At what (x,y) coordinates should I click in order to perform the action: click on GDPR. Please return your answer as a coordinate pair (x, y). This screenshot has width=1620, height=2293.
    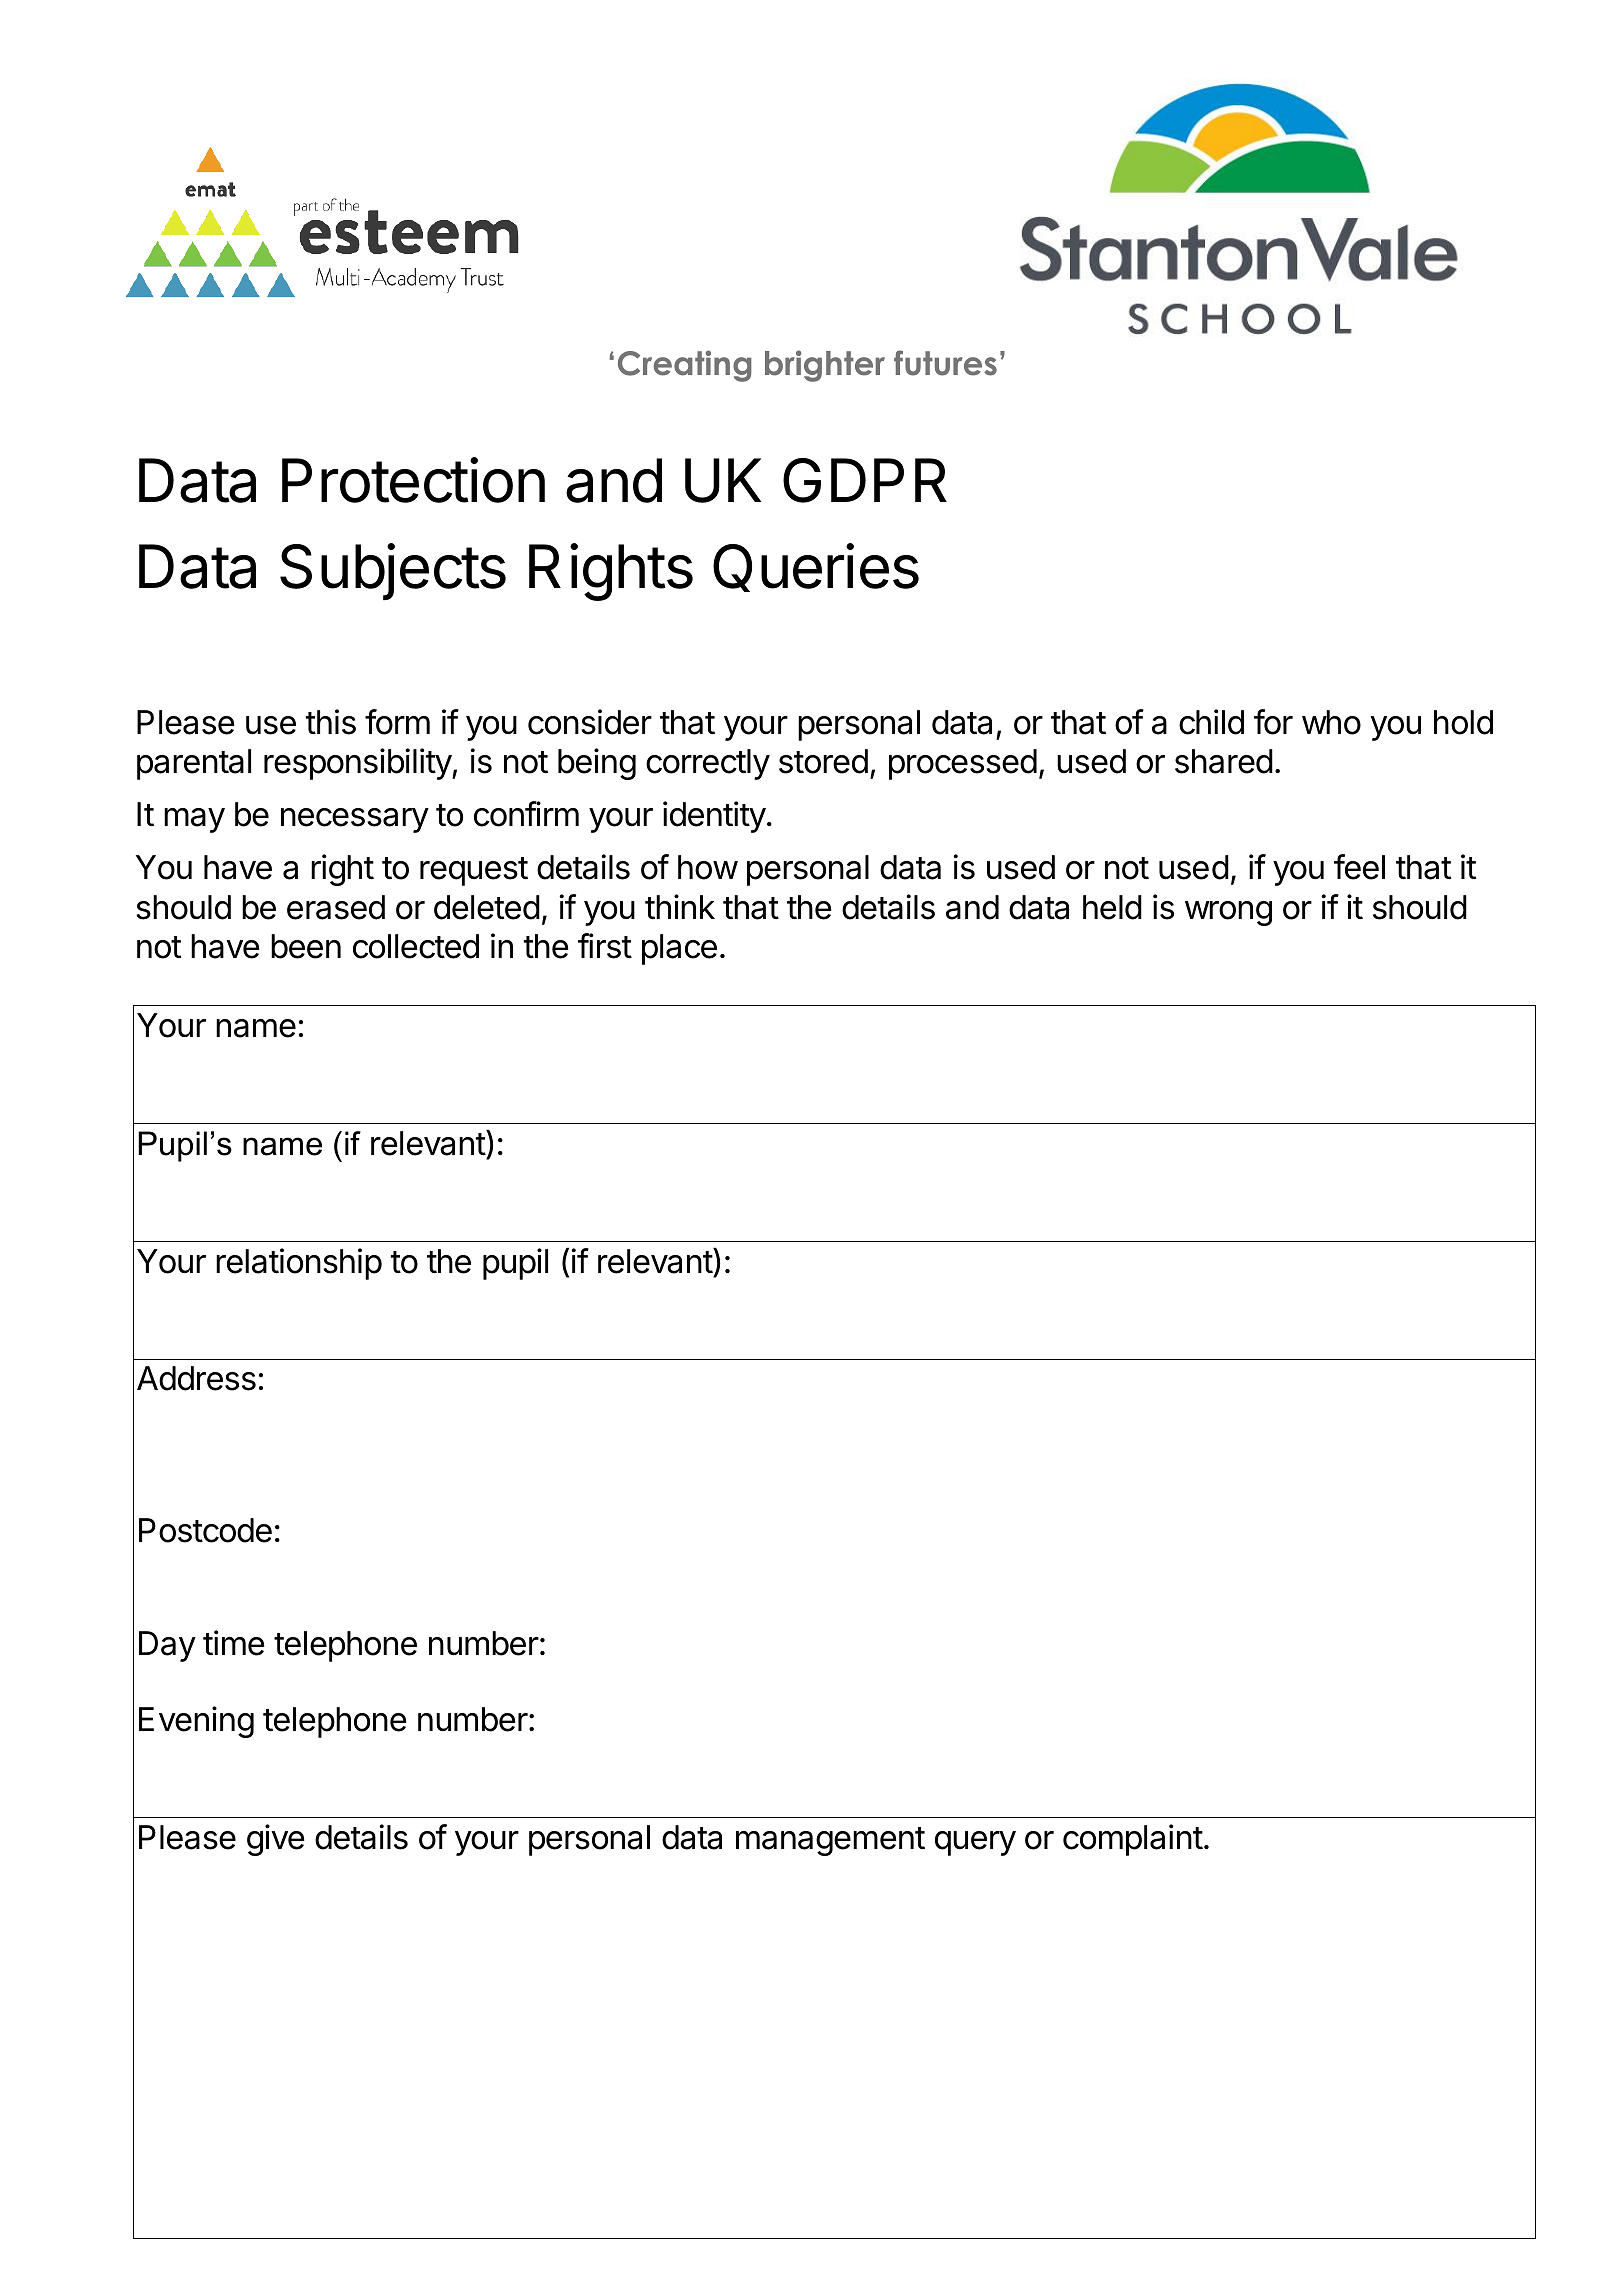
    Looking at the image, I should click on (865, 480).
